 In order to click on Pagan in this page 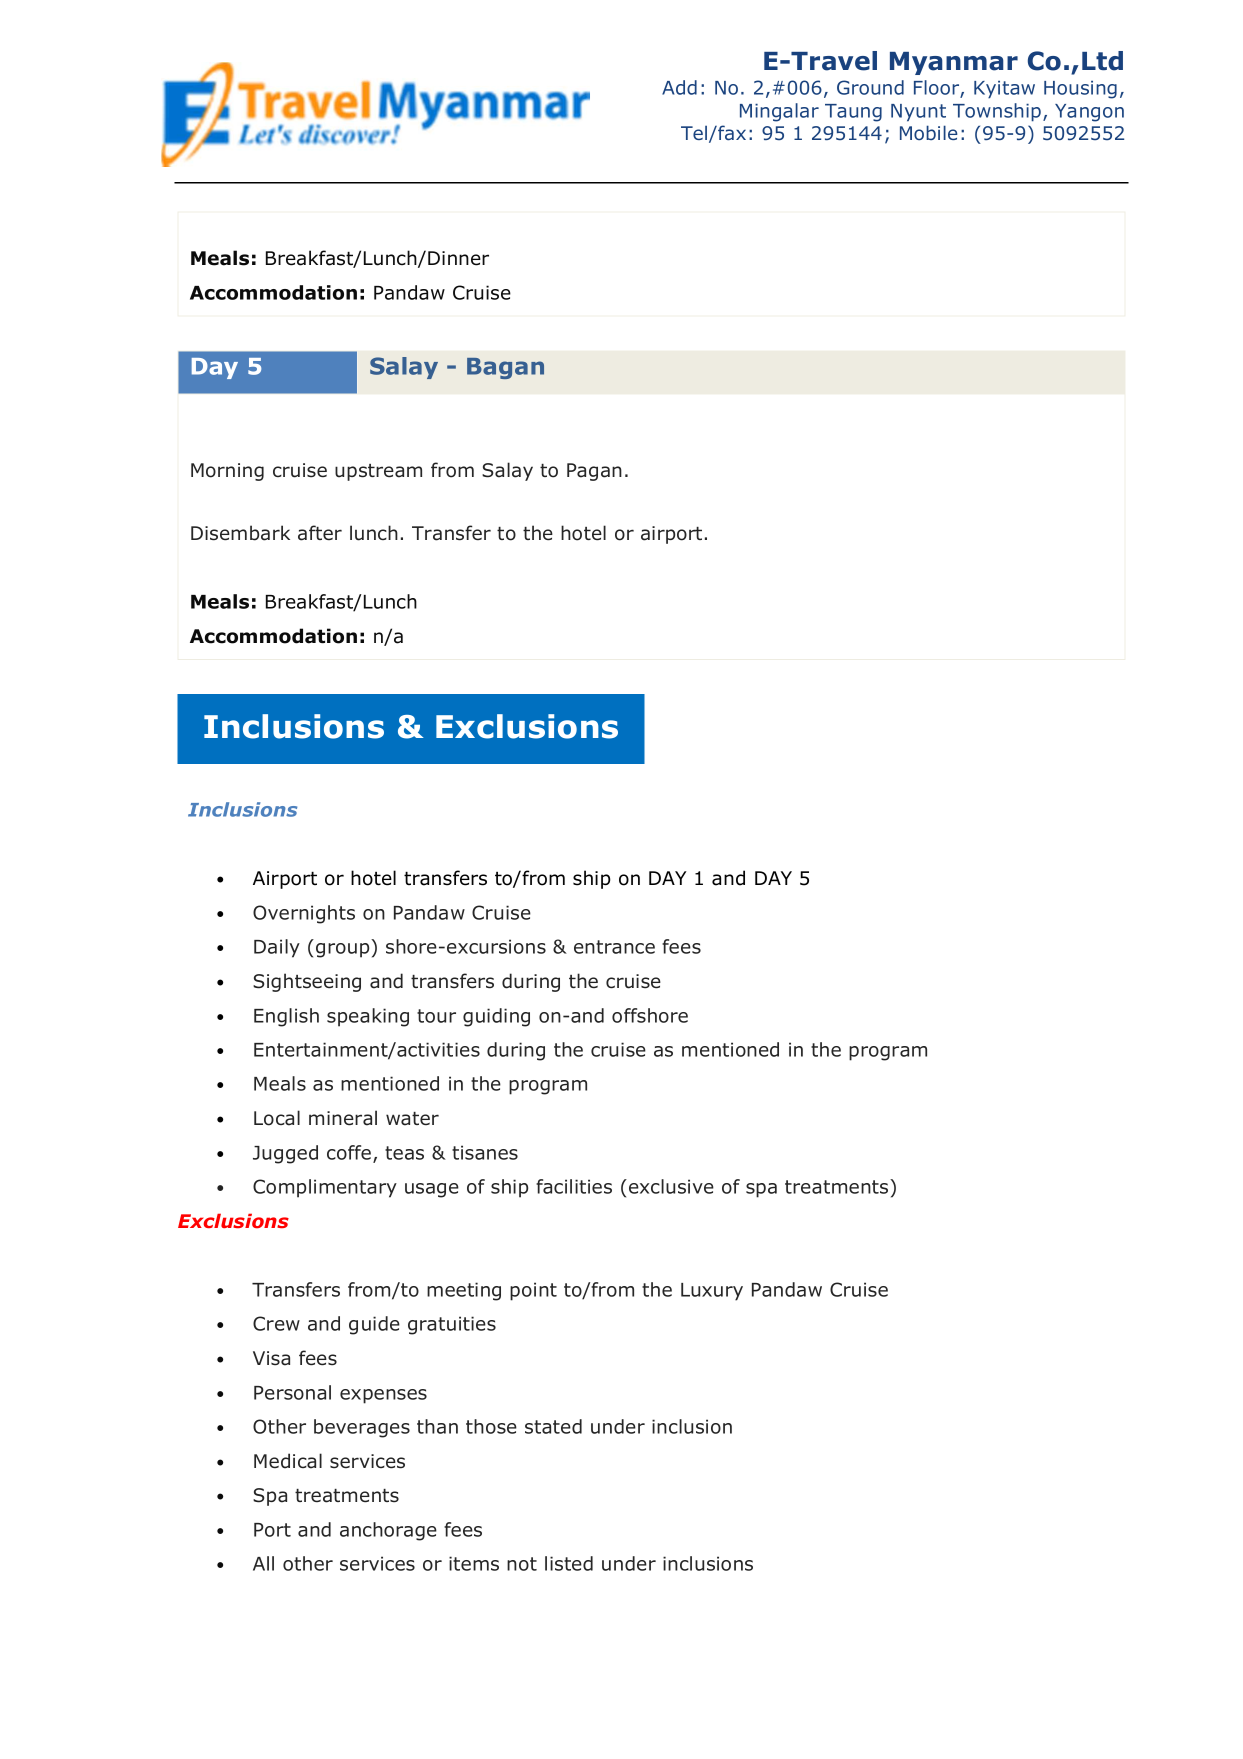, I will do `click(594, 472)`.
